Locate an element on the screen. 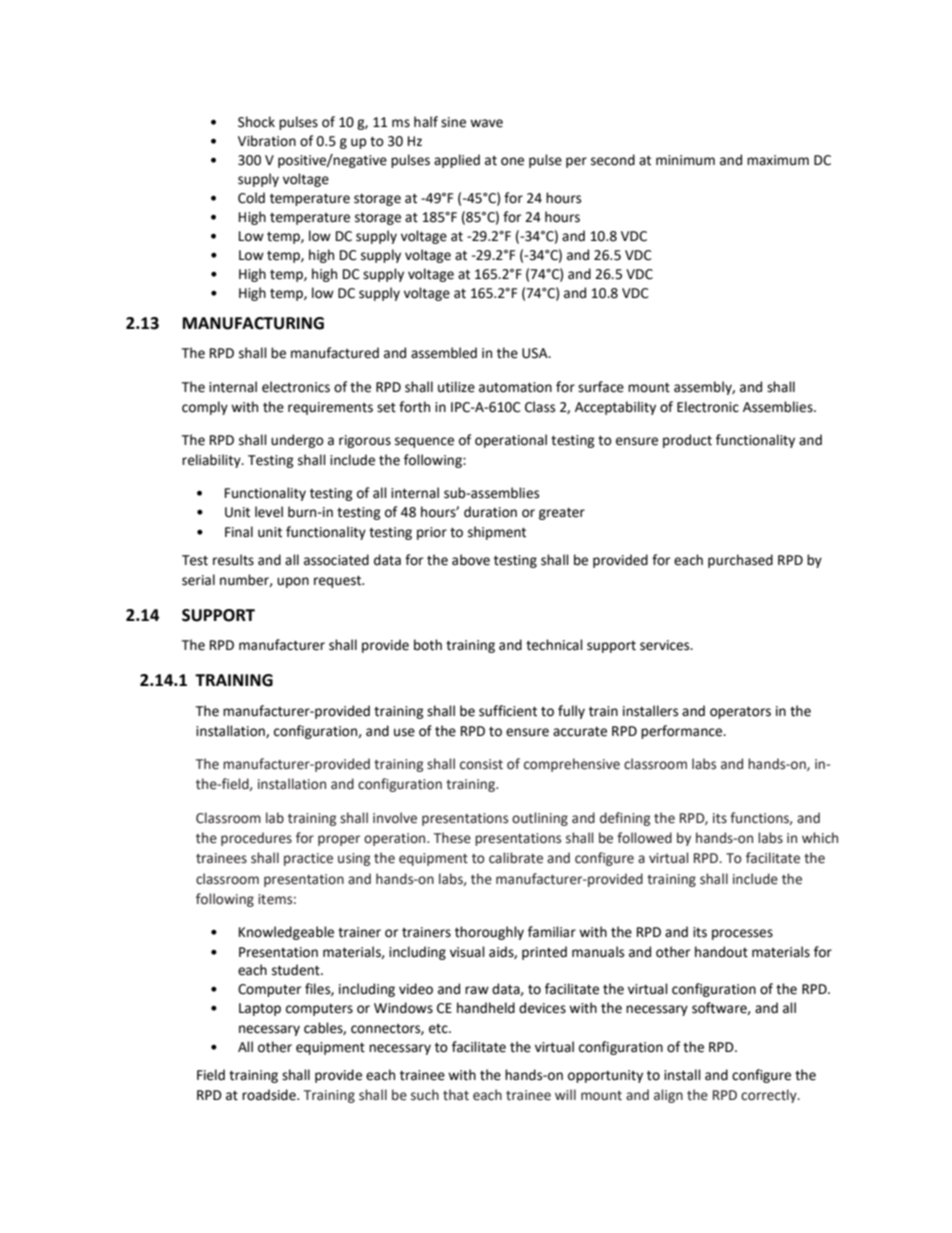  technical is located at coordinates (554, 645).
